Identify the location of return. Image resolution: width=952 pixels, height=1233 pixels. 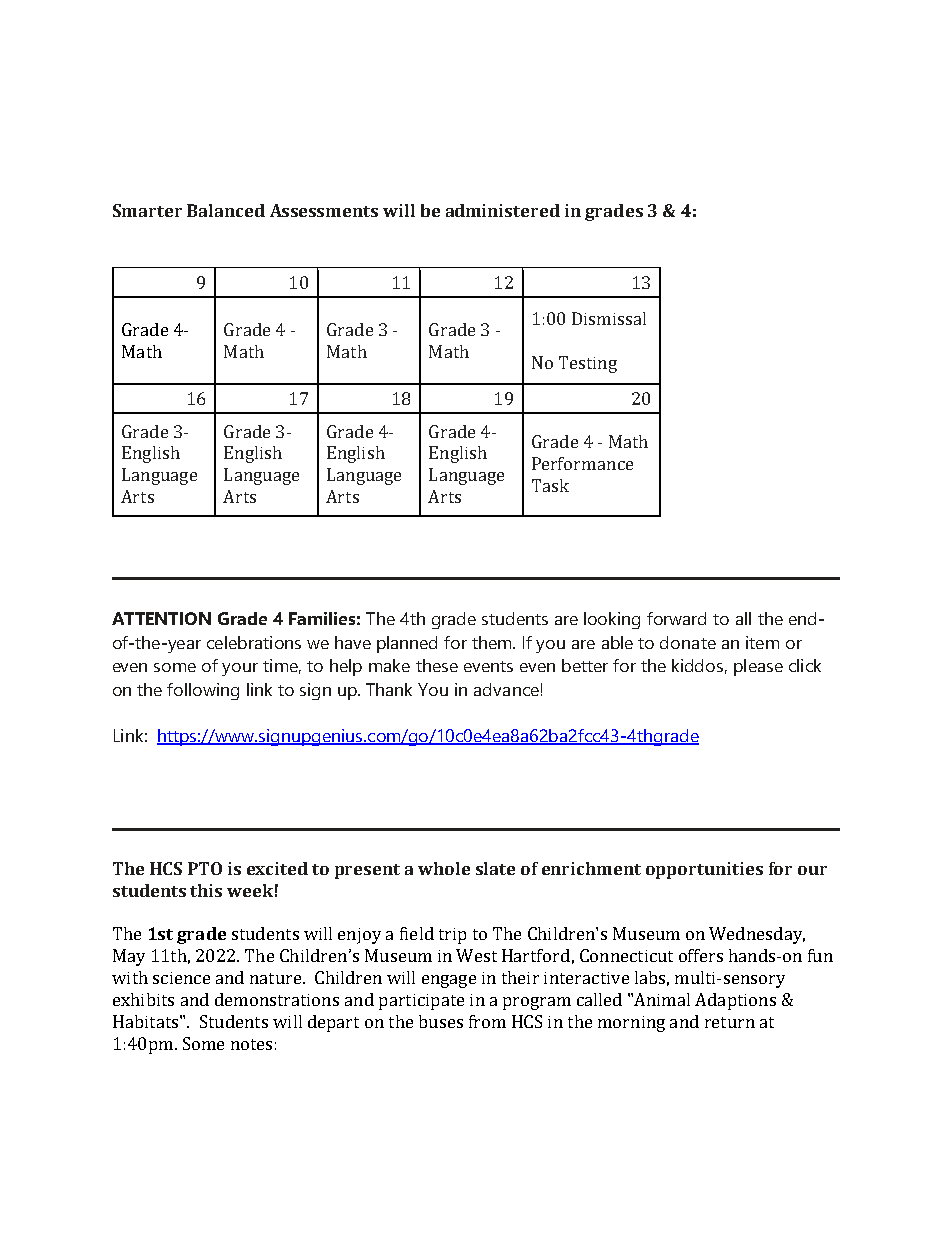
(730, 1022).
